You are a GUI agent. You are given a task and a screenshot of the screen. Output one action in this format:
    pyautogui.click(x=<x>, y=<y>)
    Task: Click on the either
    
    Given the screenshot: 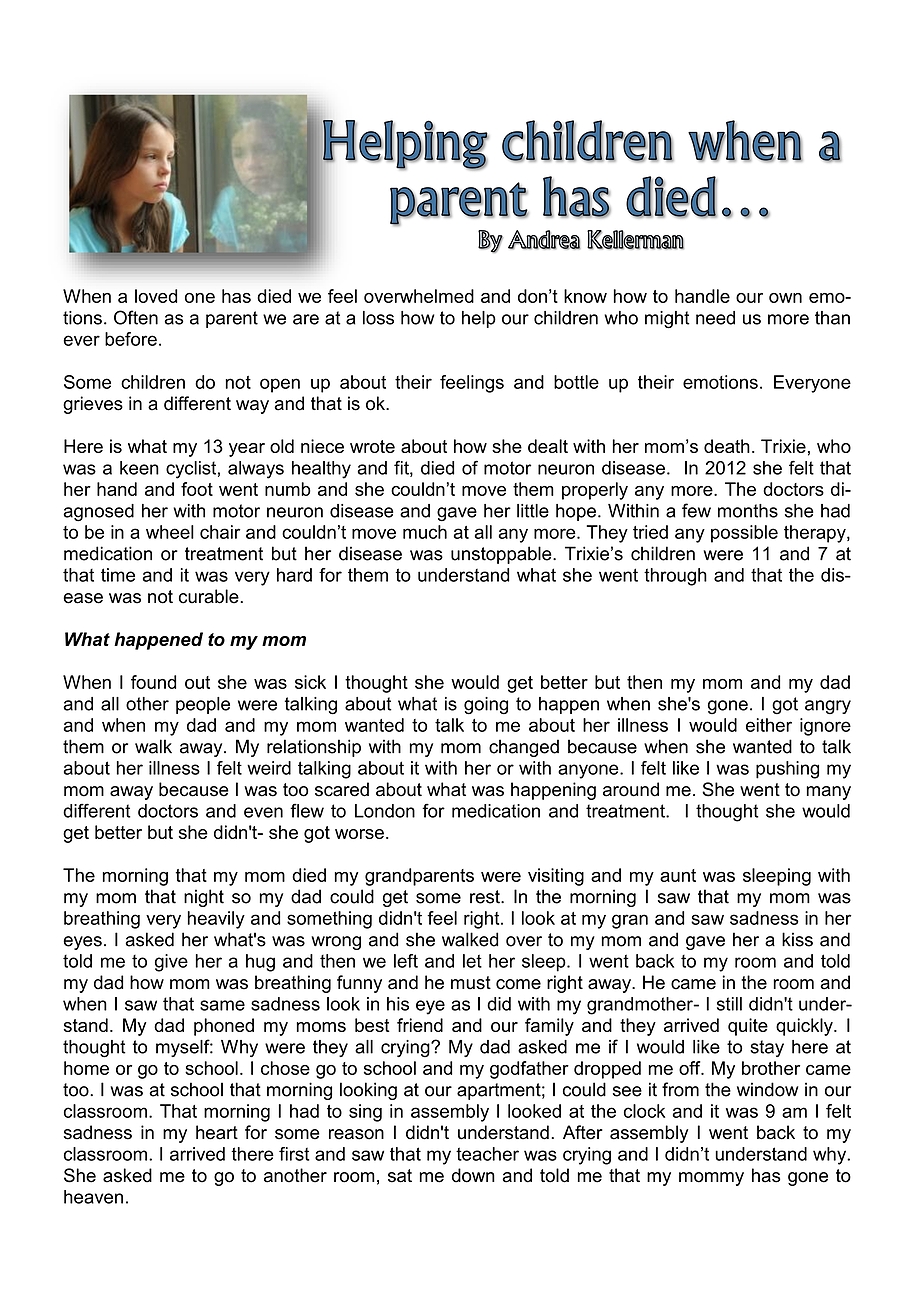 What is the action you would take?
    pyautogui.click(x=769, y=725)
